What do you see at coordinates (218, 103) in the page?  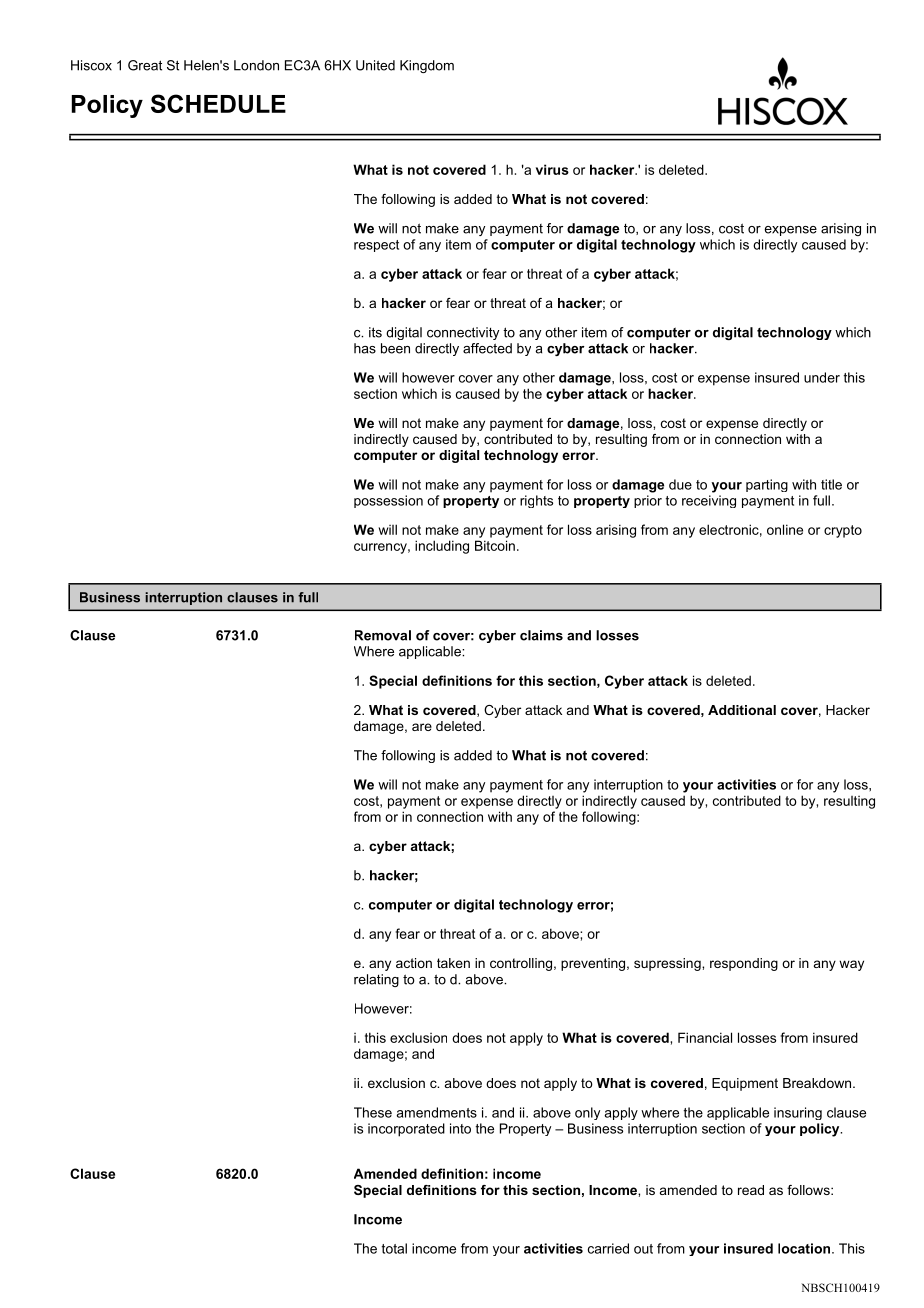 I see `SCHEDULE` at bounding box center [218, 103].
